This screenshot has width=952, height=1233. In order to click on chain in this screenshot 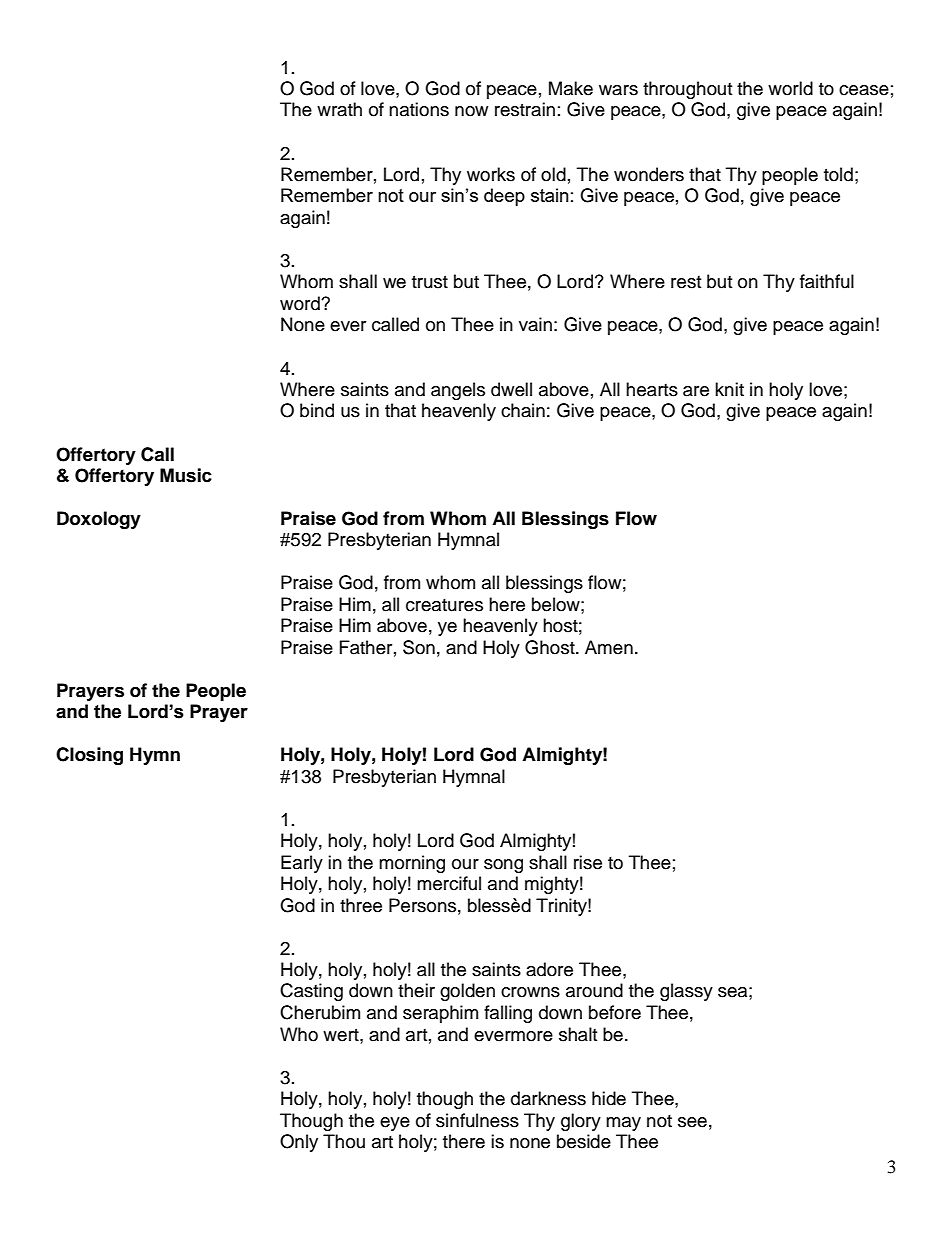, I will do `click(523, 410)`.
